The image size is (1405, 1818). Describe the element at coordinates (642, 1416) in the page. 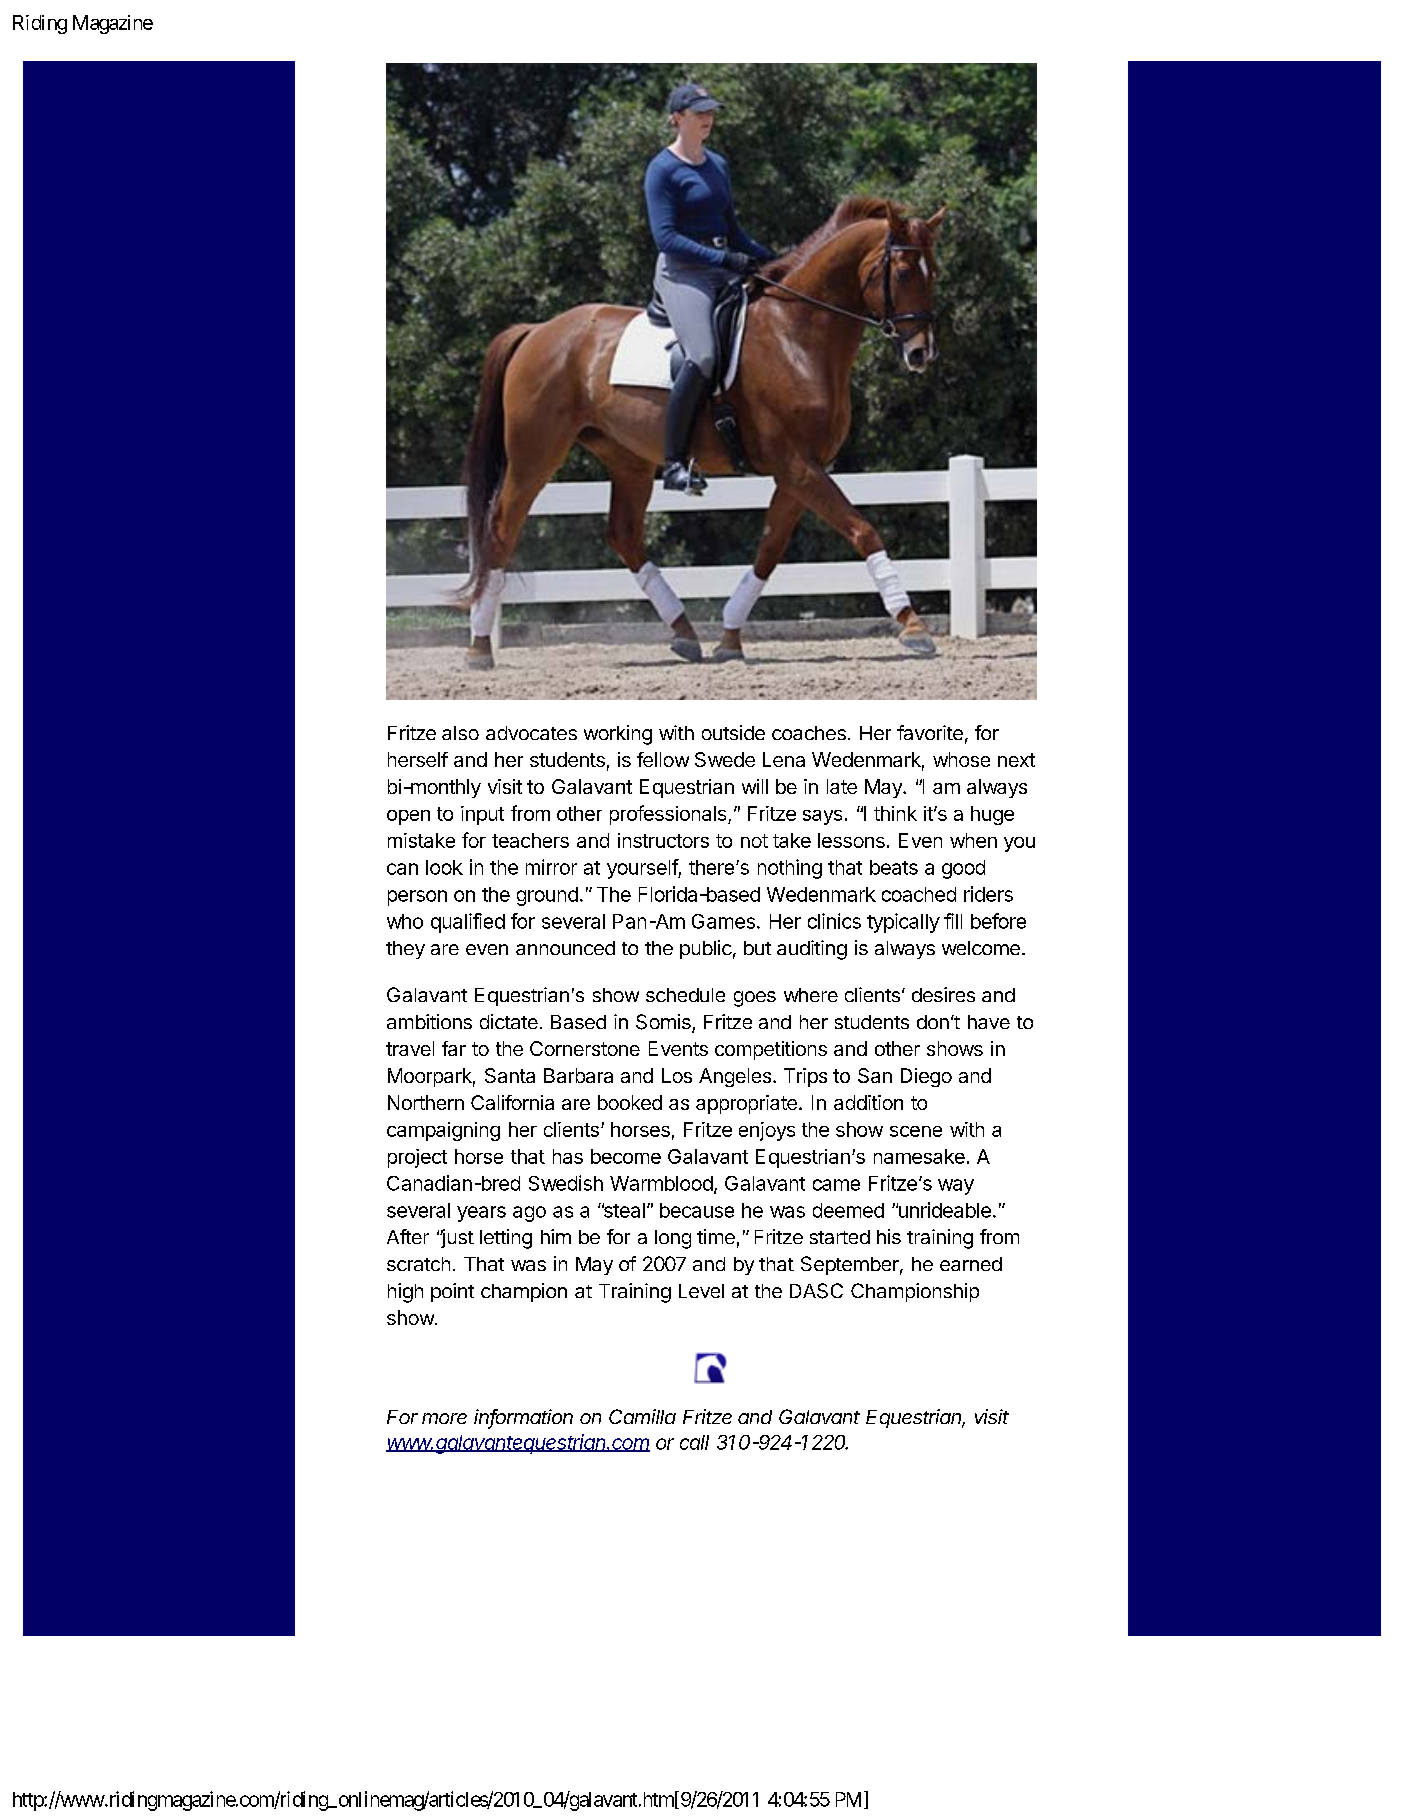

I see `Camilla` at that location.
